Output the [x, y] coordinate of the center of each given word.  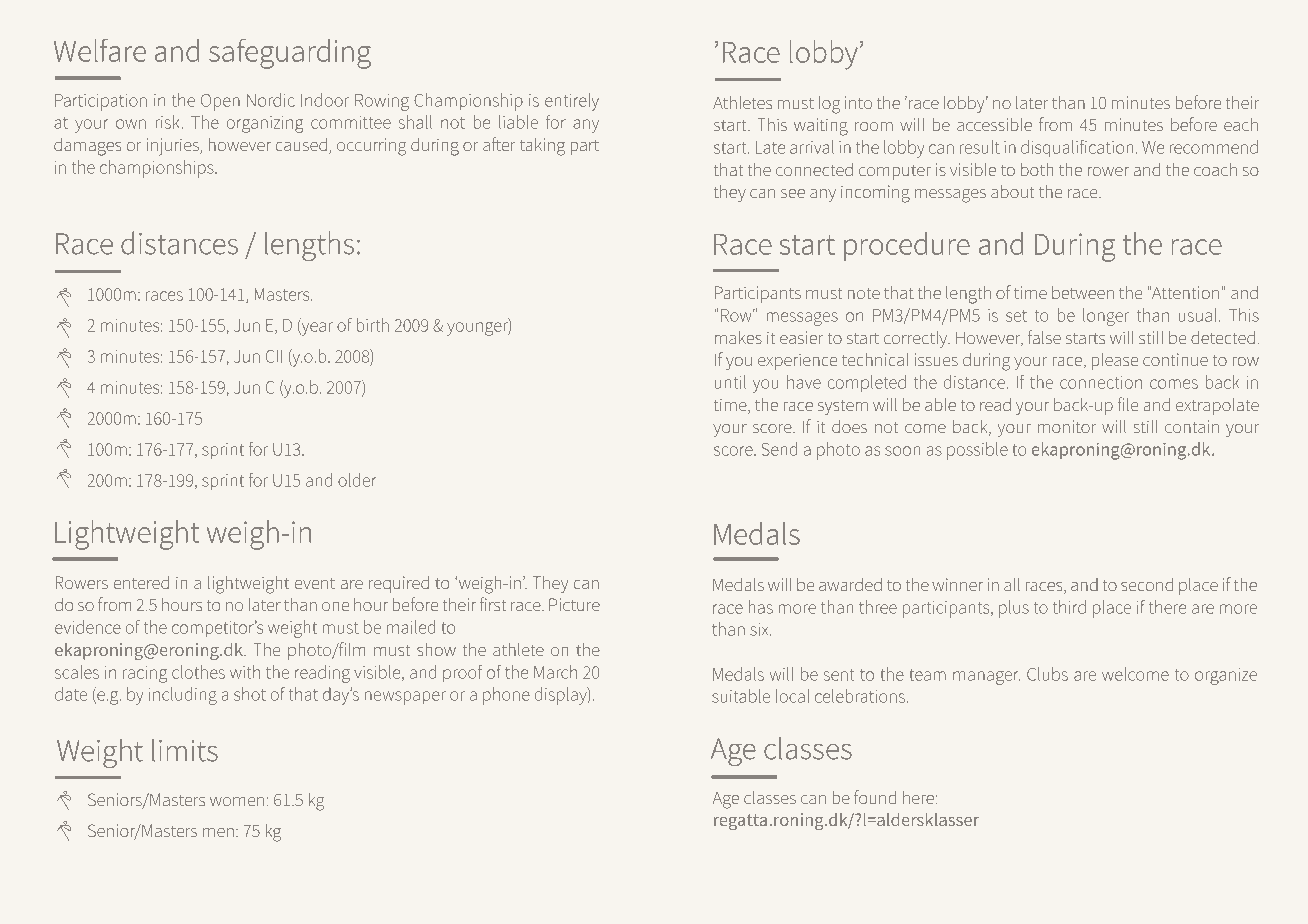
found [875, 797]
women [237, 801]
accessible [994, 124]
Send [779, 449]
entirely [572, 102]
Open [220, 102]
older [357, 480]
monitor [1067, 426]
